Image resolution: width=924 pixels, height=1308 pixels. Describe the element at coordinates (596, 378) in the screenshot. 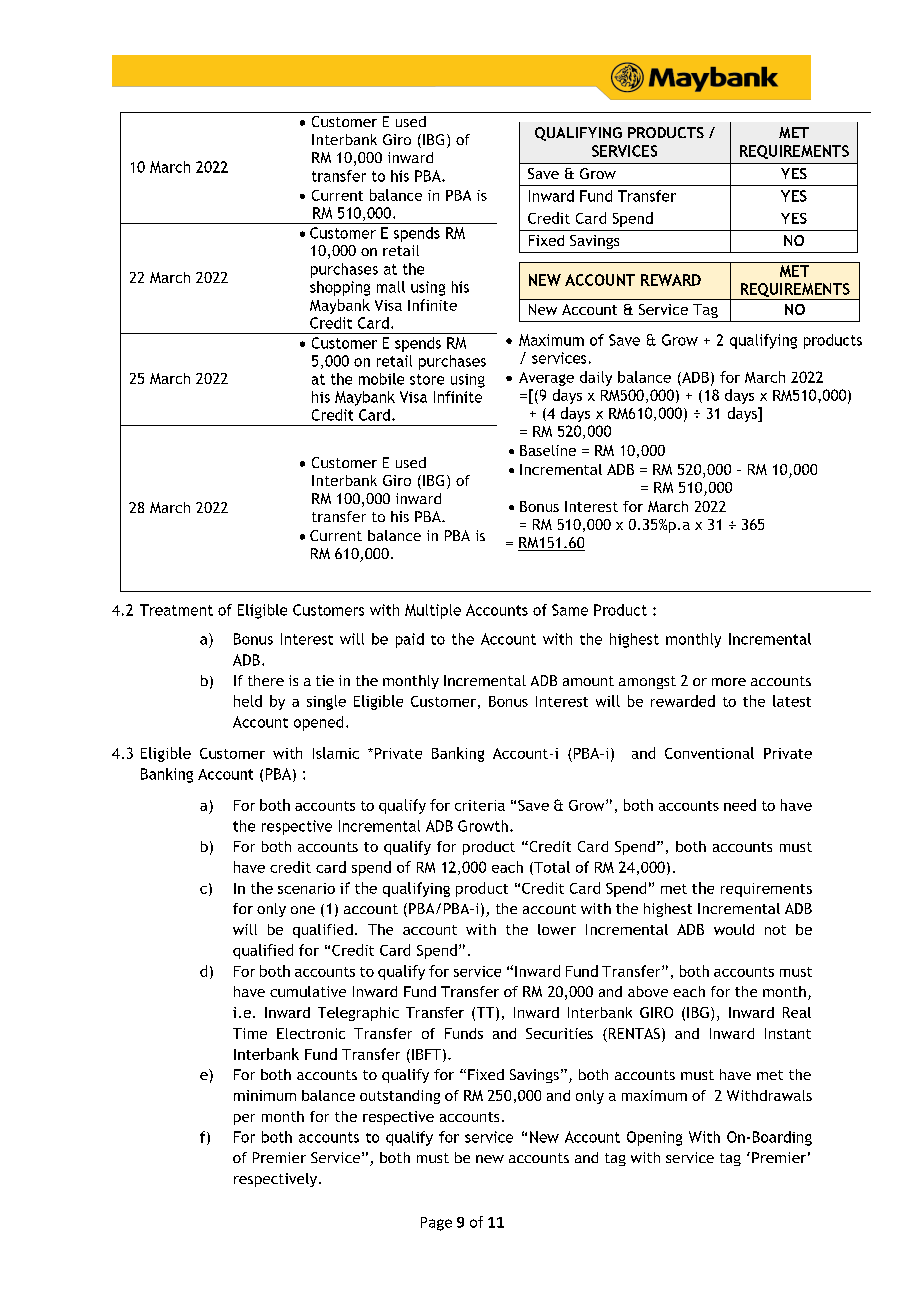

I see `daily` at that location.
